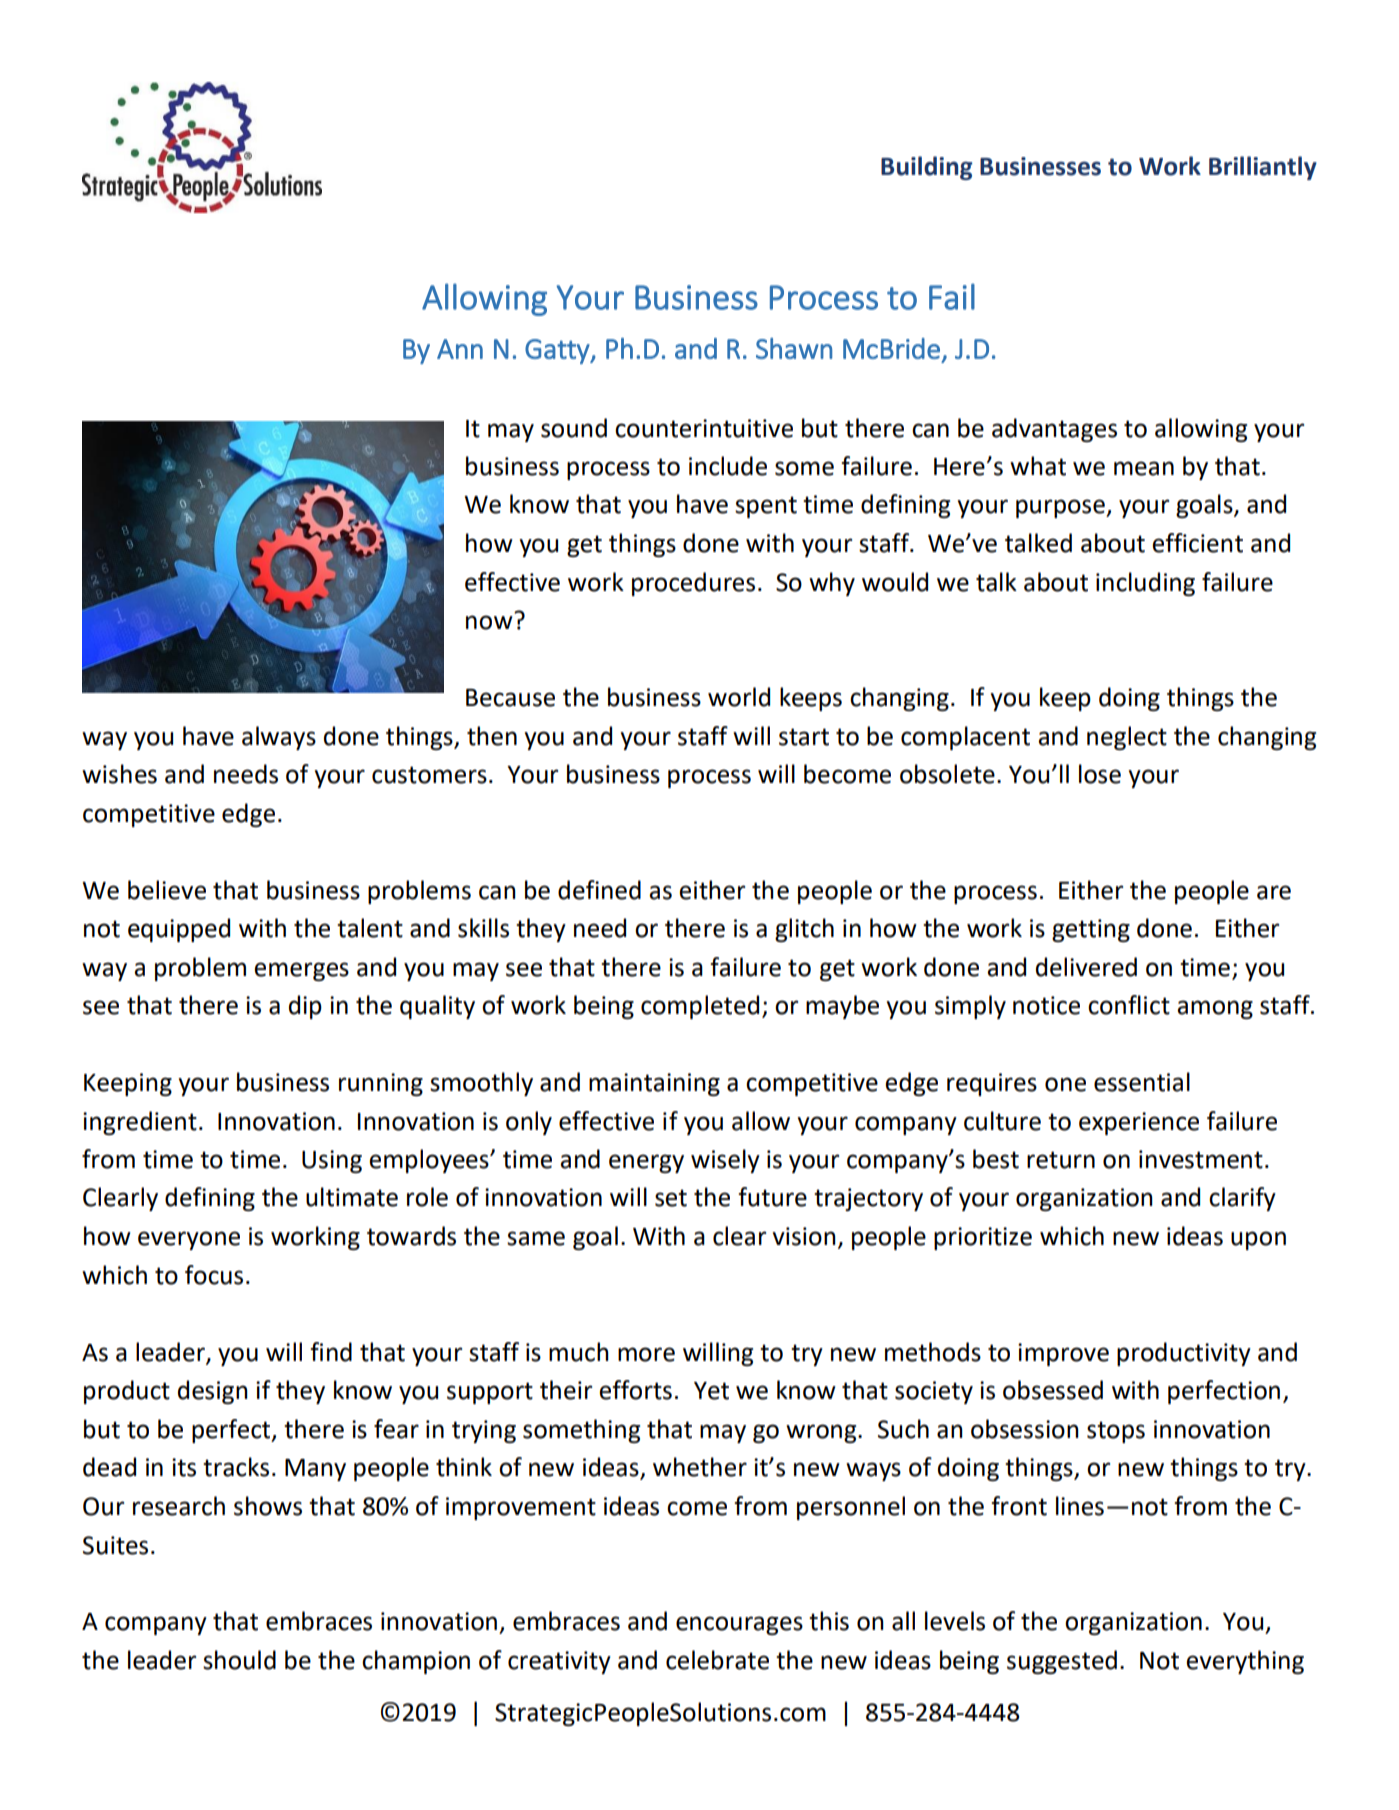 The height and width of the screenshot is (1810, 1399). What do you see at coordinates (794, 348) in the screenshot?
I see `Shawn` at bounding box center [794, 348].
